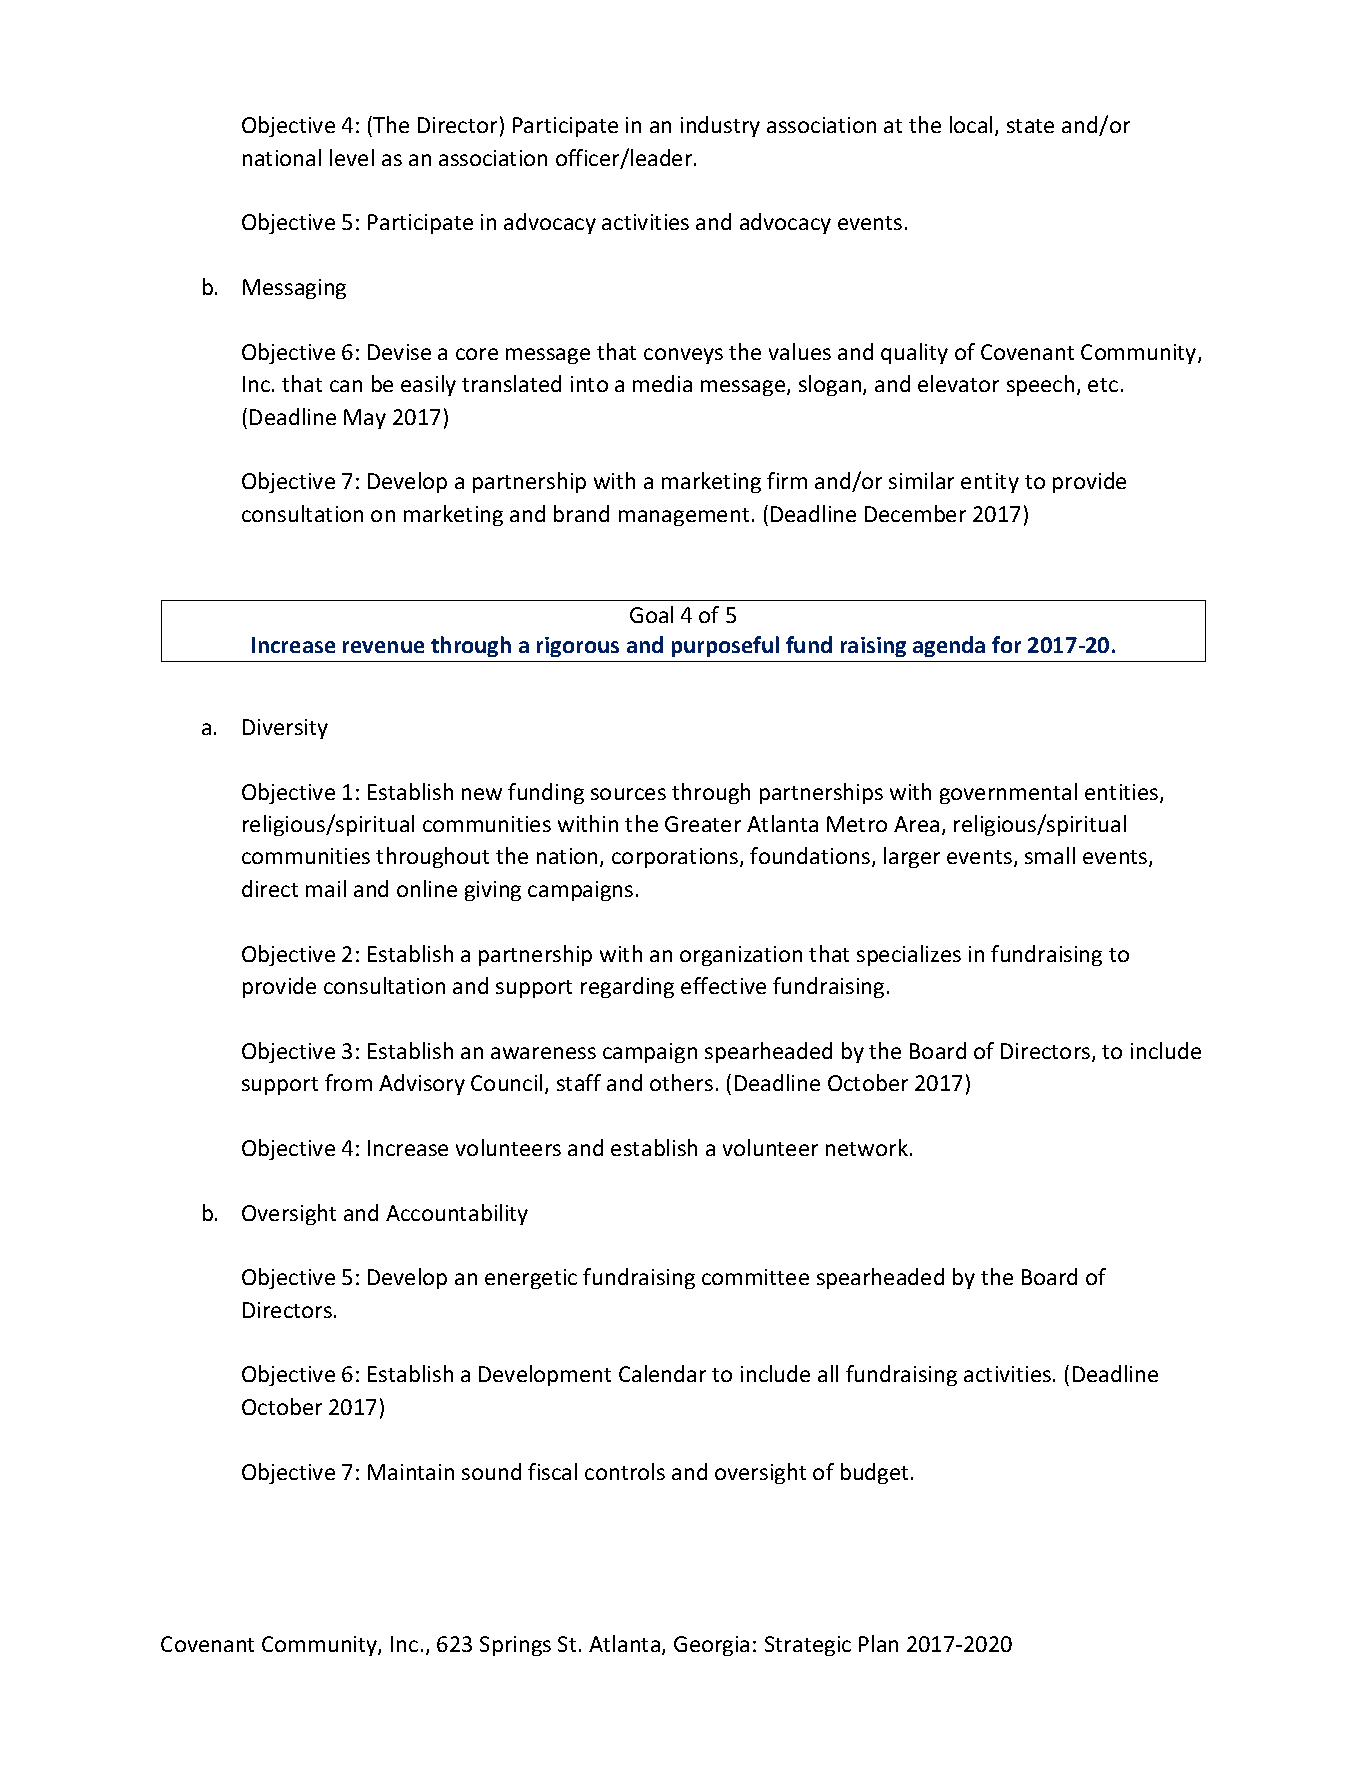  What do you see at coordinates (878, 1643) in the screenshot?
I see `Plan` at bounding box center [878, 1643].
